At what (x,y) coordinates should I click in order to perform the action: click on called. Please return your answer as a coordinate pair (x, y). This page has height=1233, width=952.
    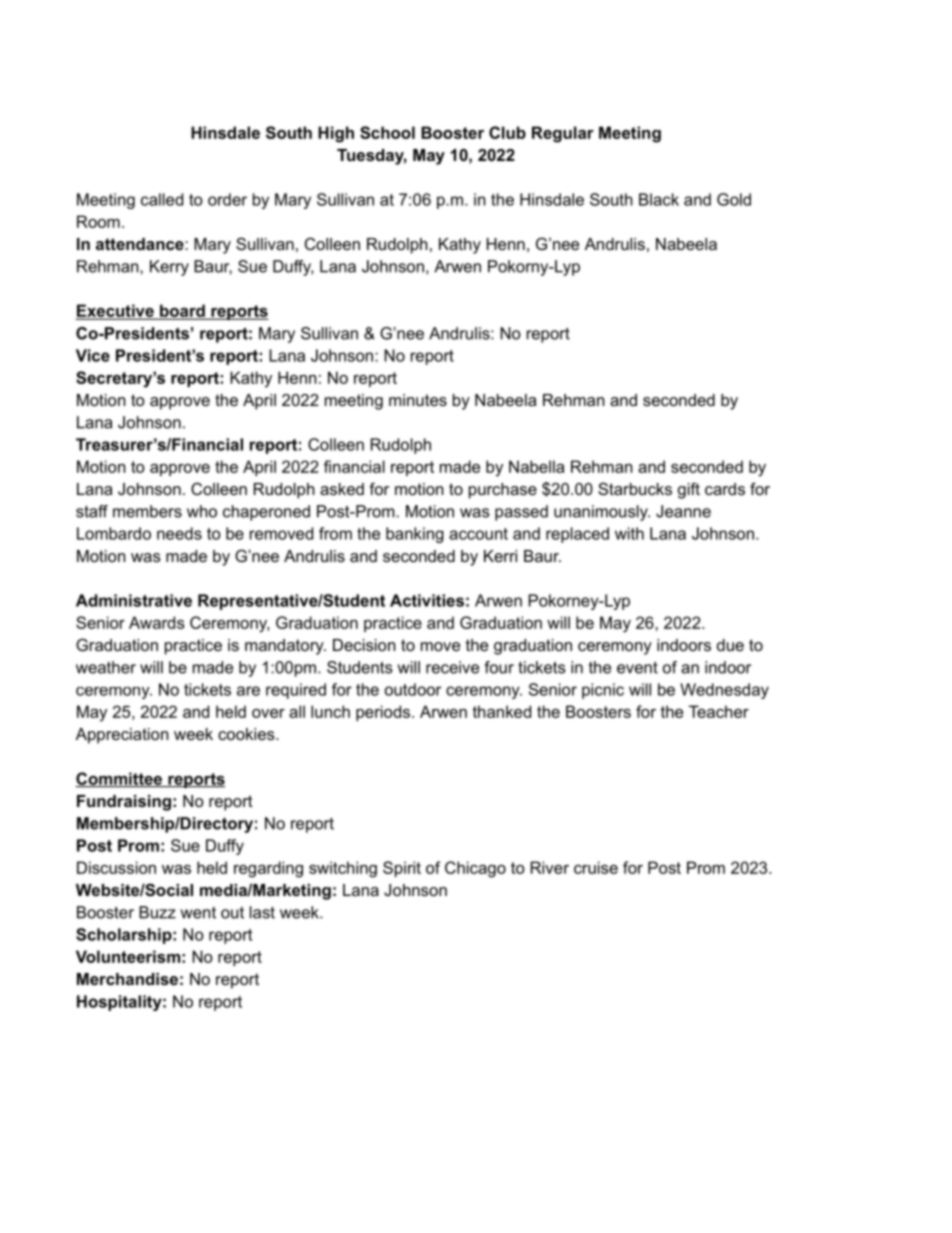
    Looking at the image, I should click on (162, 199).
